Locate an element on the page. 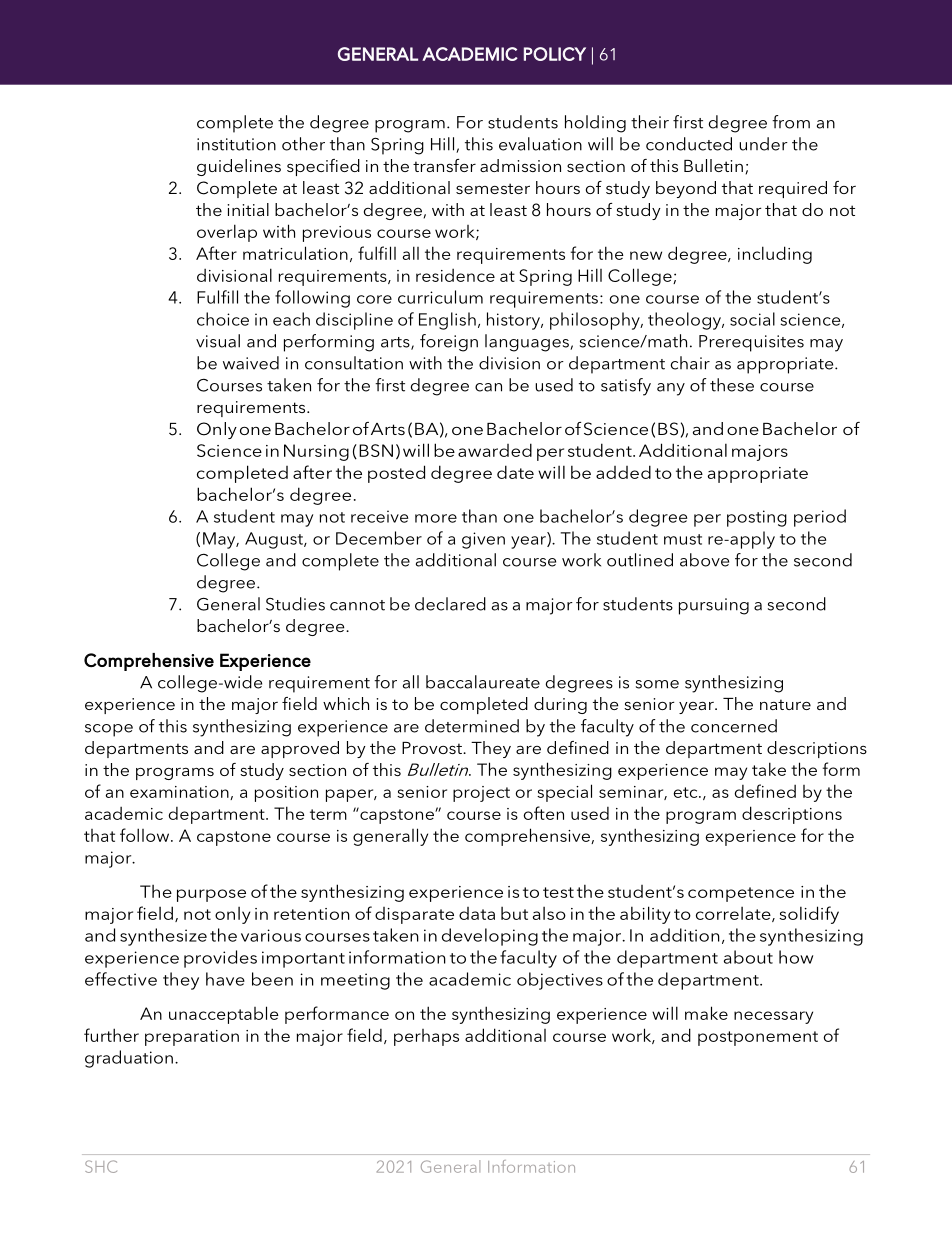 This document has width=952, height=1233. choice is located at coordinates (223, 319).
